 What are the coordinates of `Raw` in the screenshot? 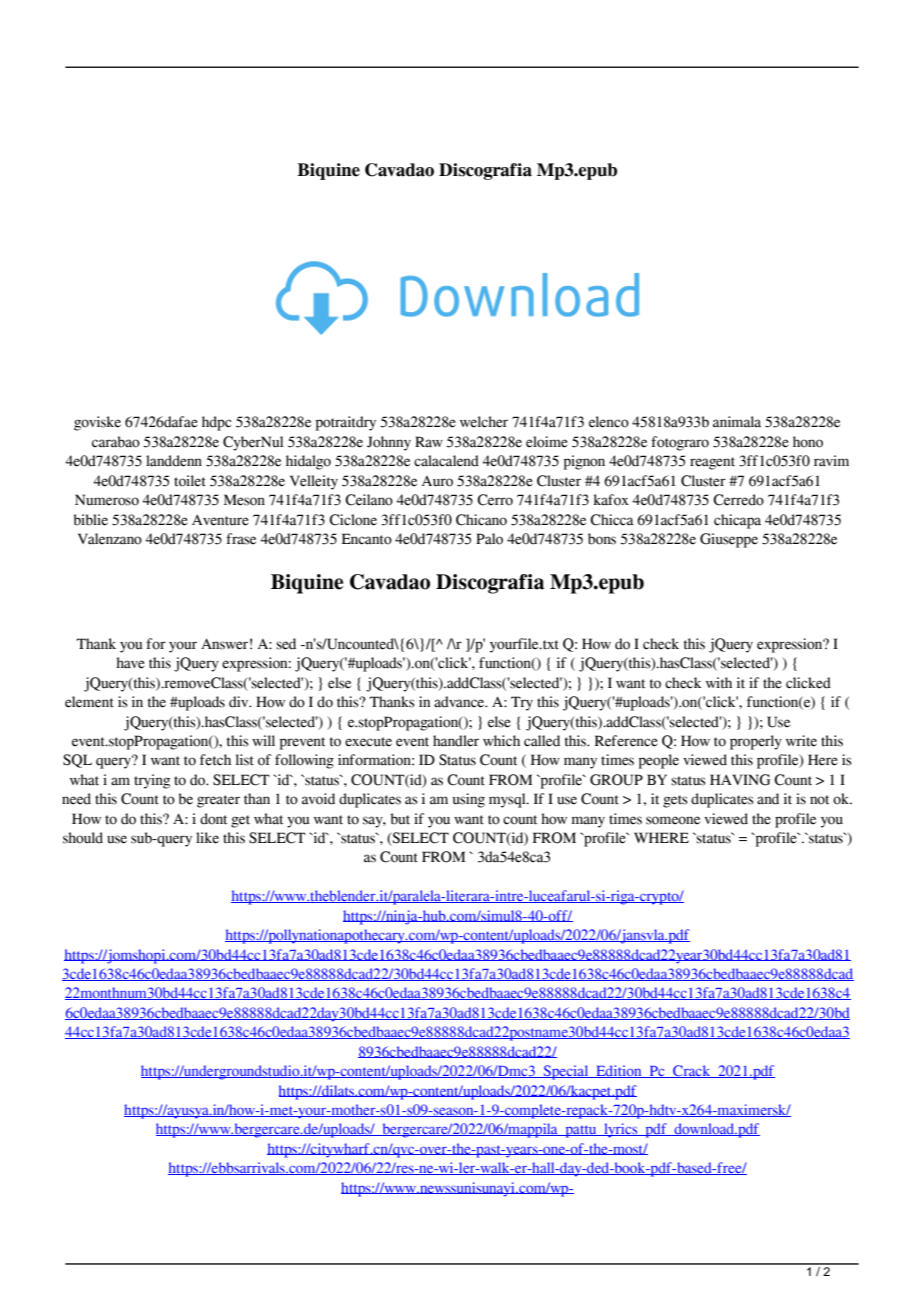 It's located at (429, 442).
